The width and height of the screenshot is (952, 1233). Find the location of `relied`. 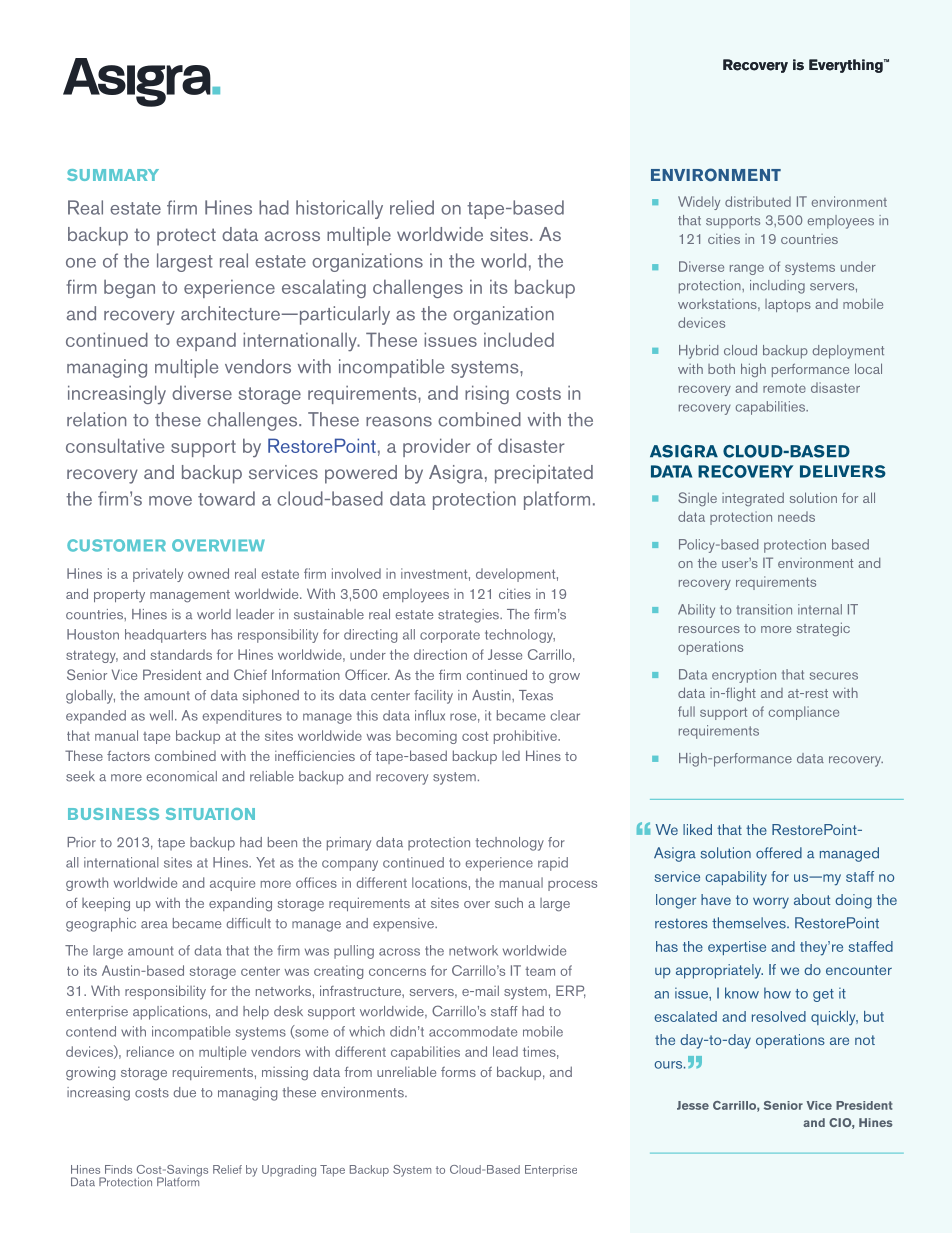

relied is located at coordinates (412, 207).
